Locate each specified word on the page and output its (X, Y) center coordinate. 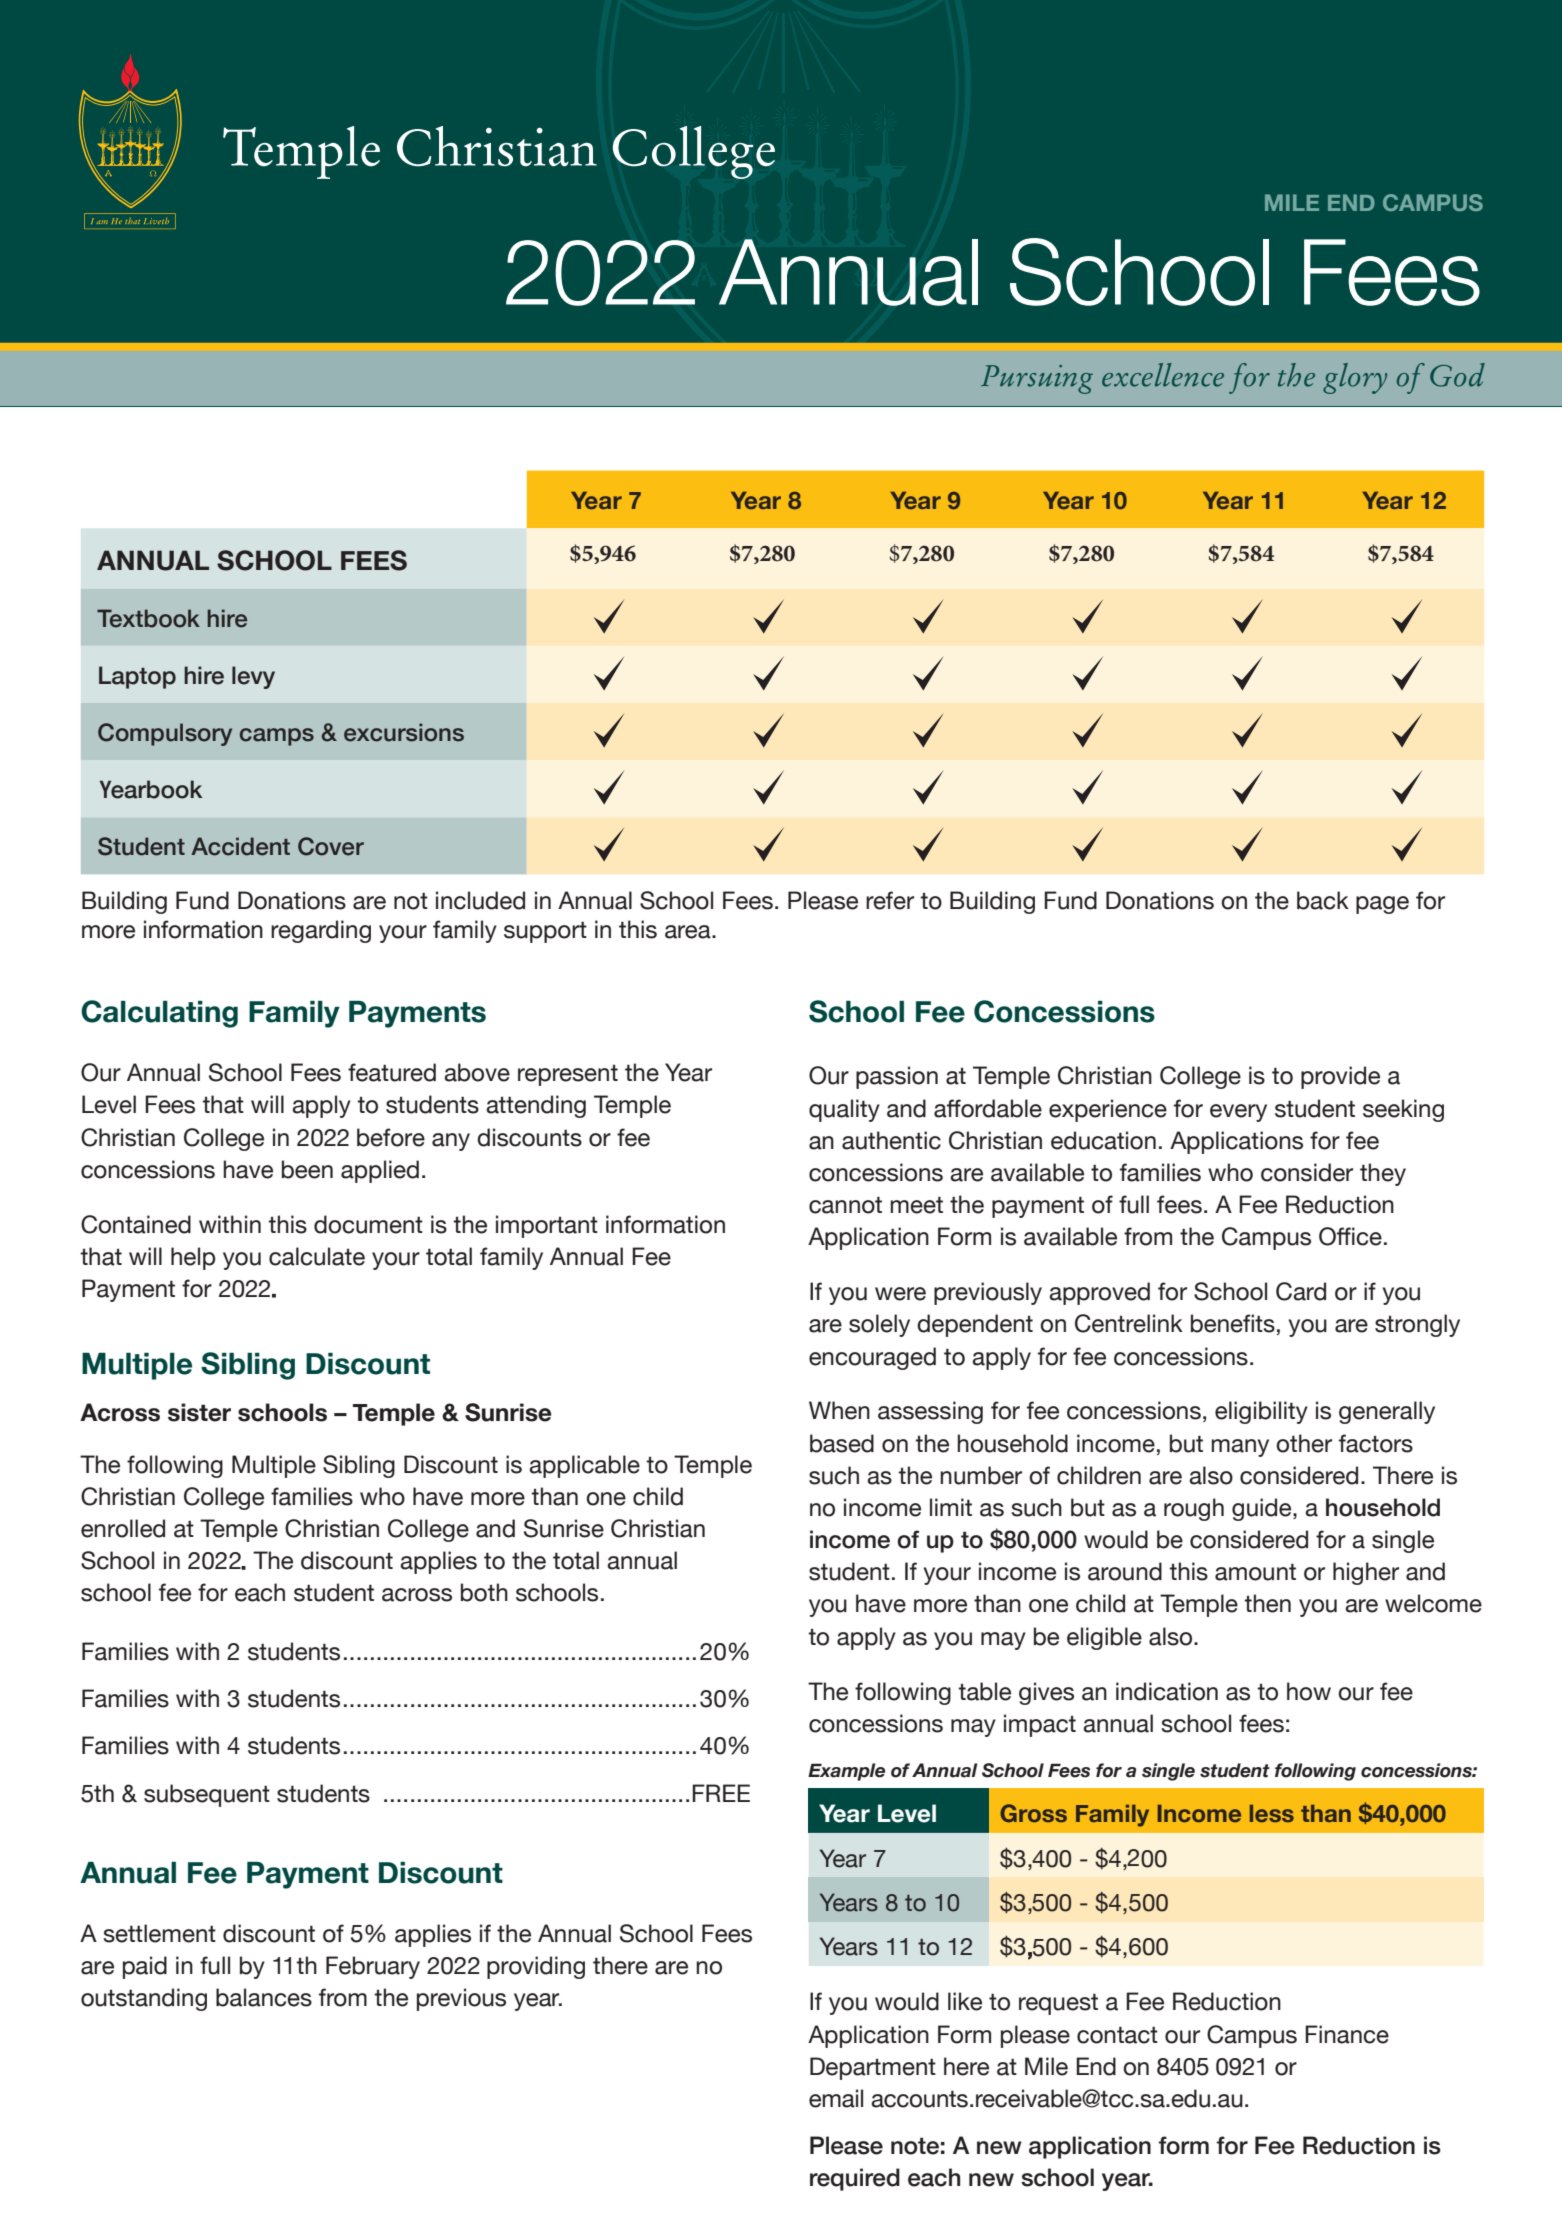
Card (1301, 1291)
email (836, 2098)
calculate (317, 1256)
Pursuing (1037, 379)
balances (264, 1997)
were (900, 1294)
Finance (1347, 2034)
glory (1355, 378)
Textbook (148, 618)
